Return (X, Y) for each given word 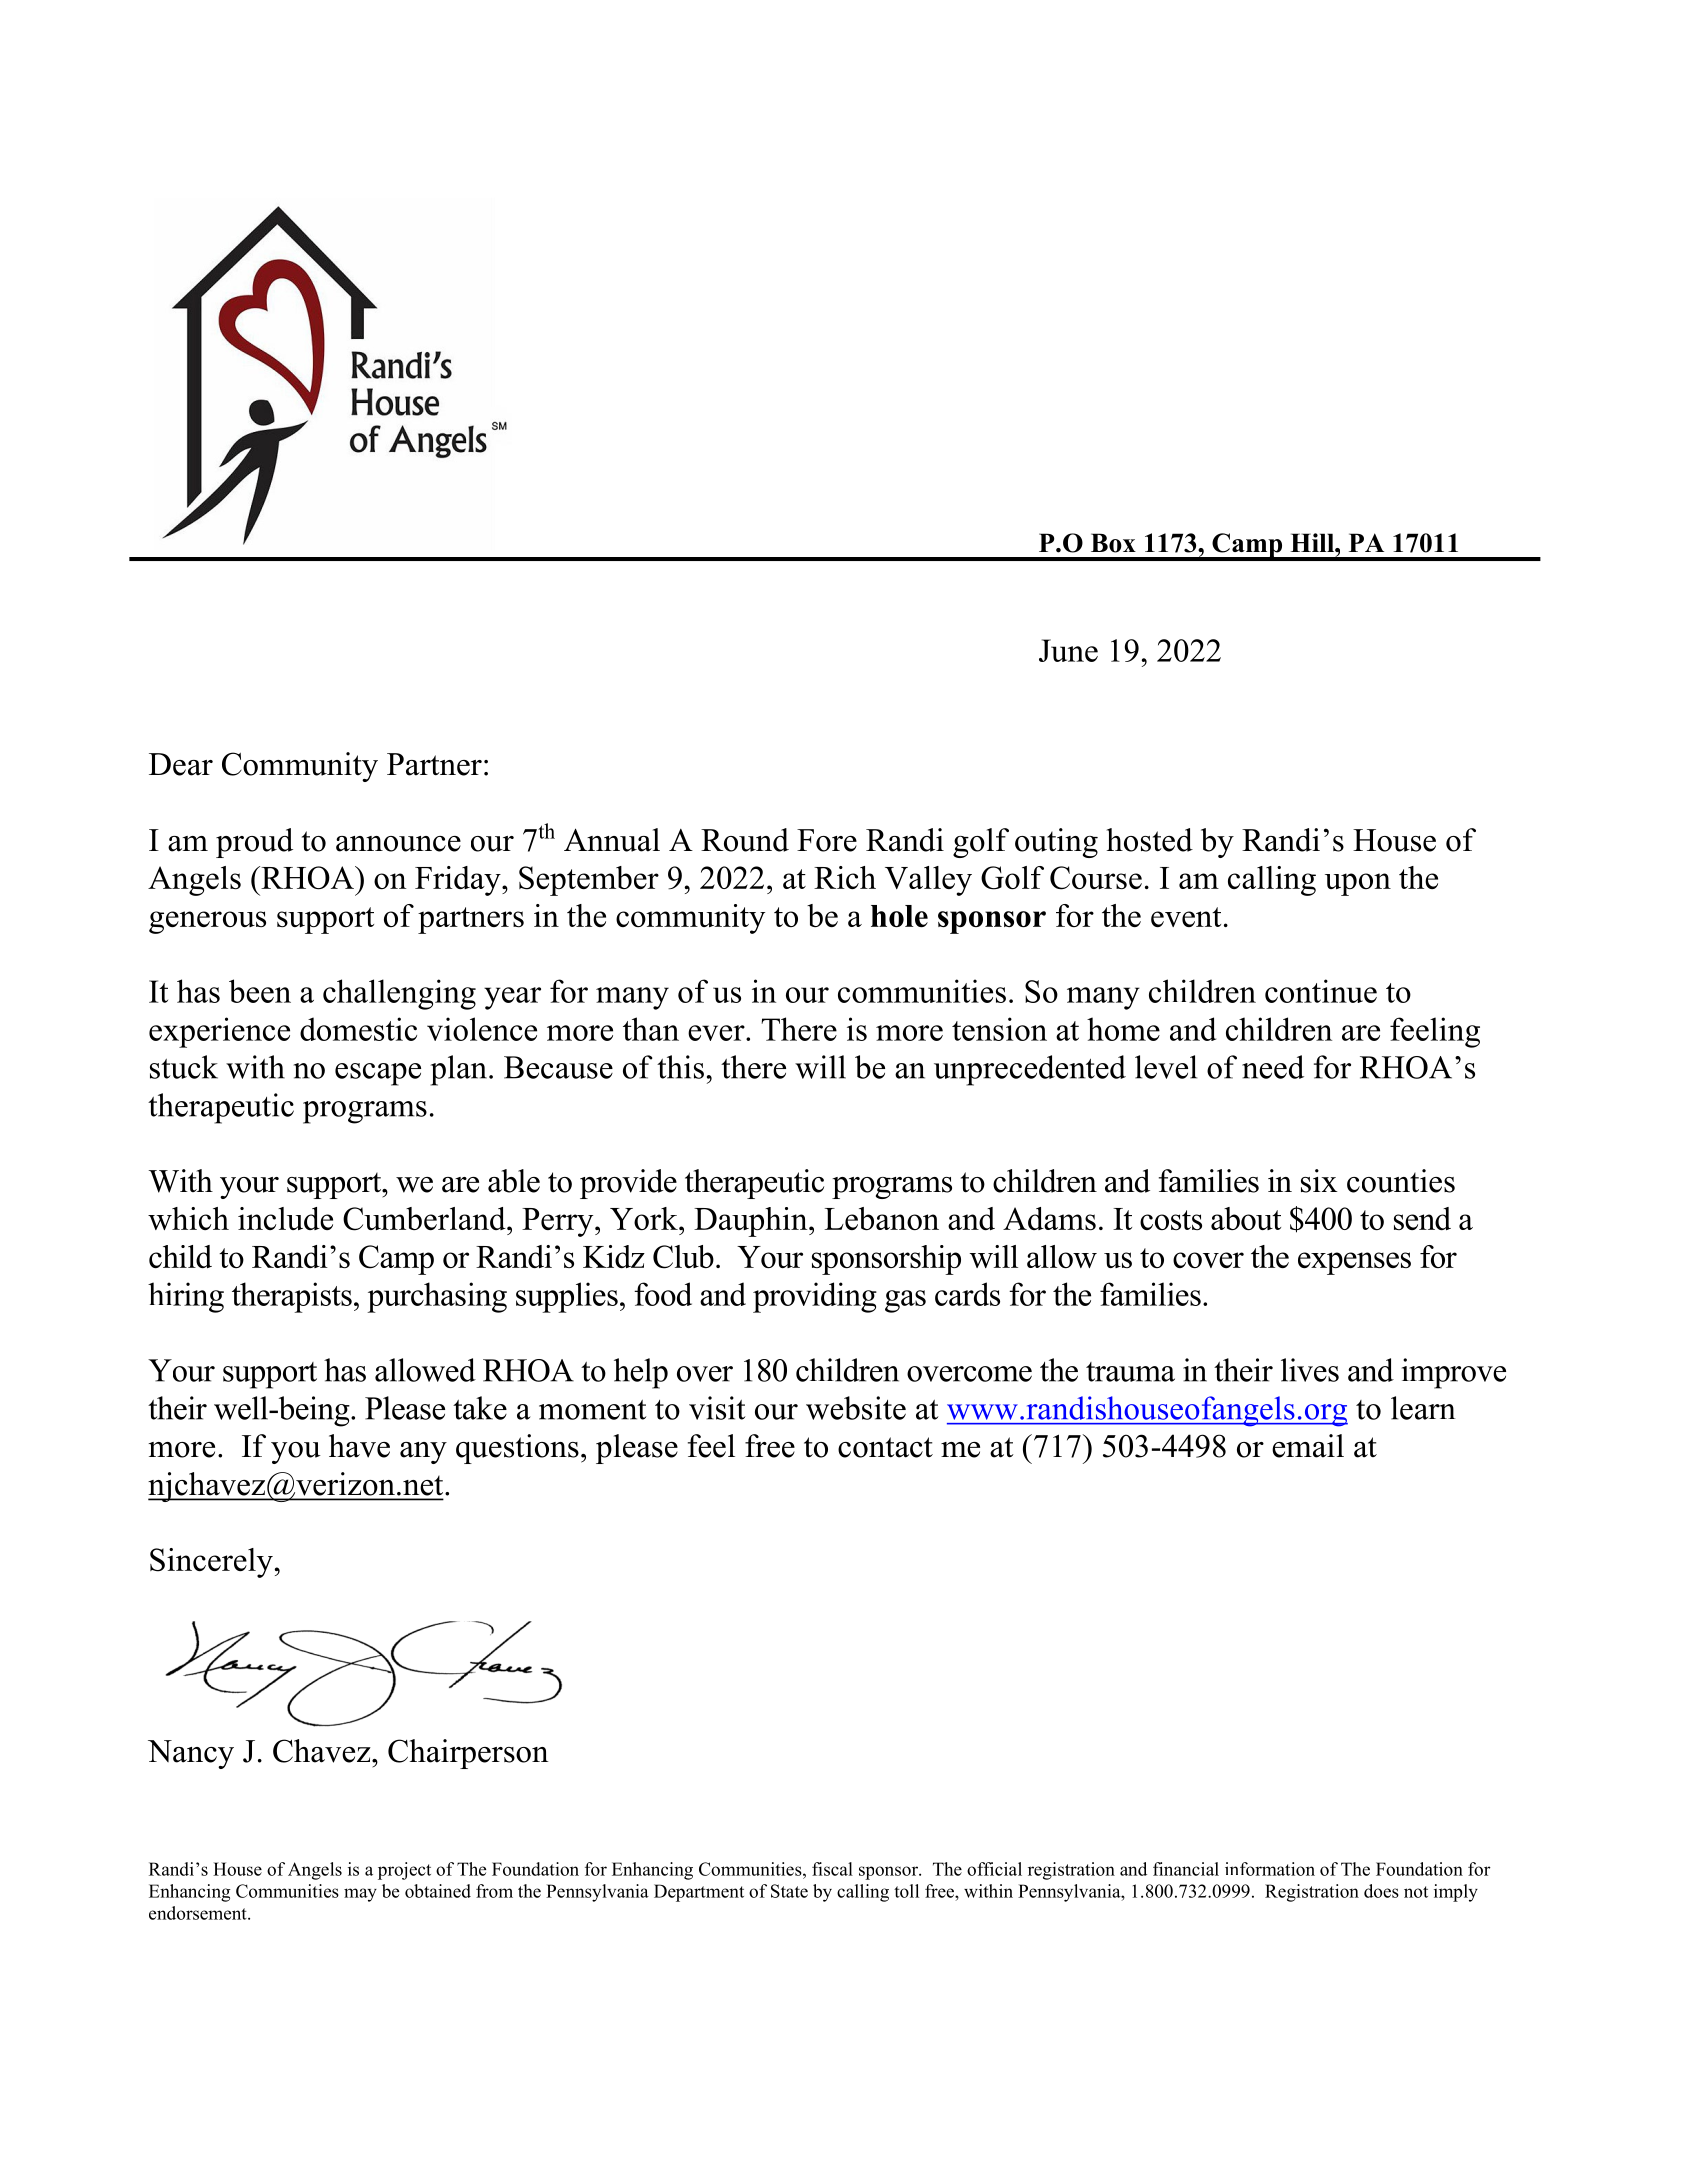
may (360, 1895)
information (1270, 1869)
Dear (181, 764)
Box (1113, 543)
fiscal (832, 1869)
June (1068, 650)
